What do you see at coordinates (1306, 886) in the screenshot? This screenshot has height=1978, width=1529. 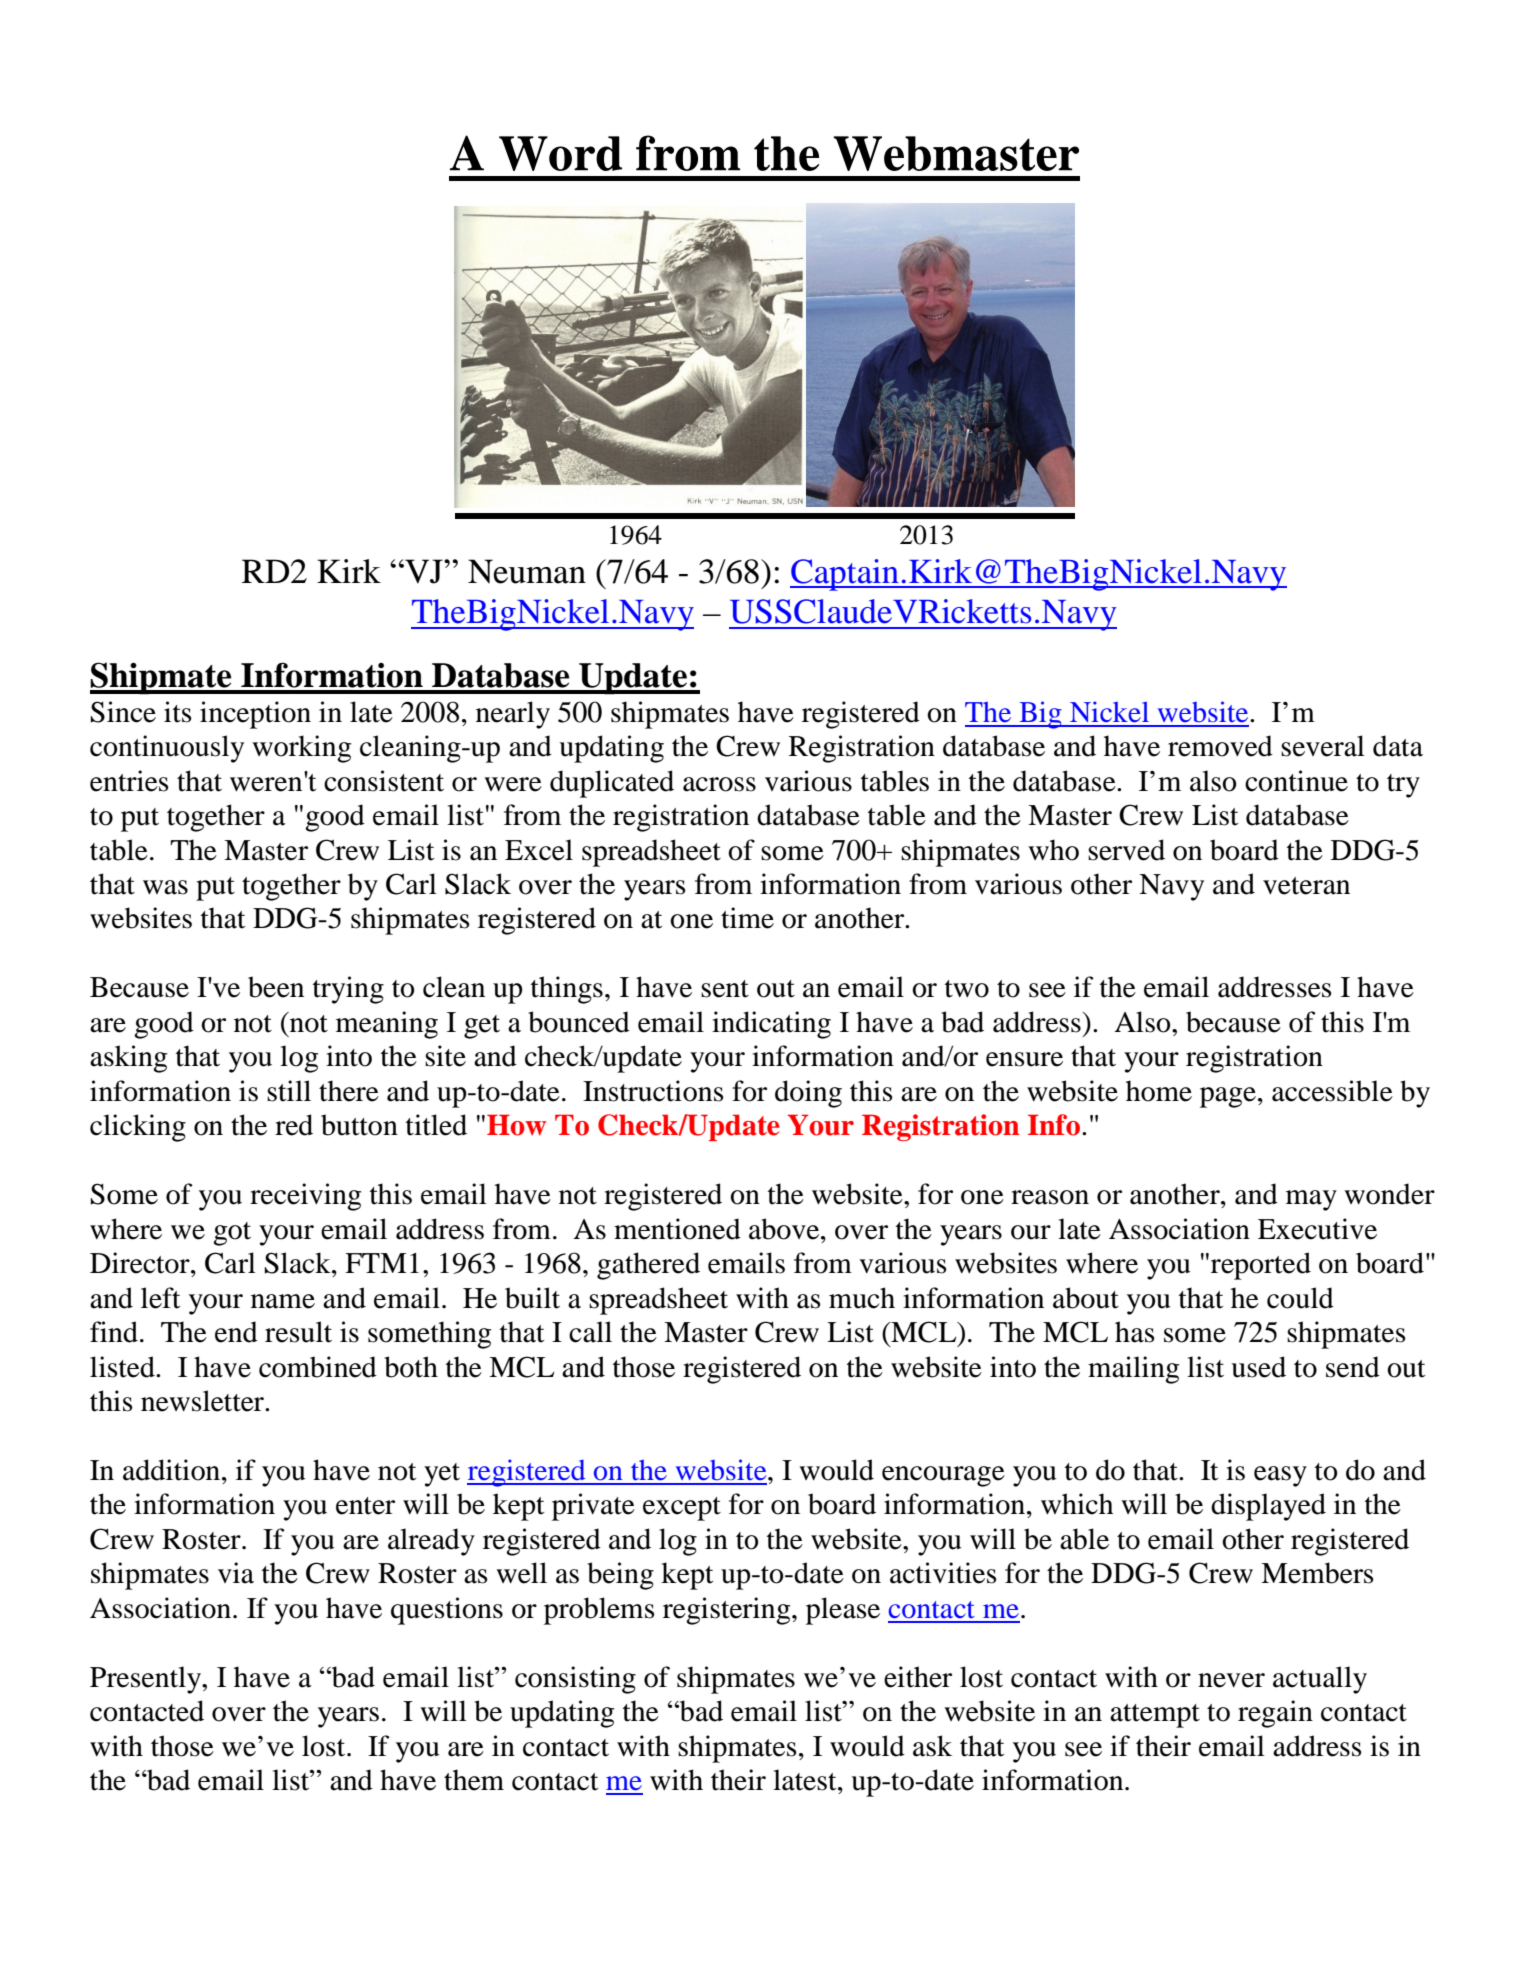 I see `veteran` at bounding box center [1306, 886].
